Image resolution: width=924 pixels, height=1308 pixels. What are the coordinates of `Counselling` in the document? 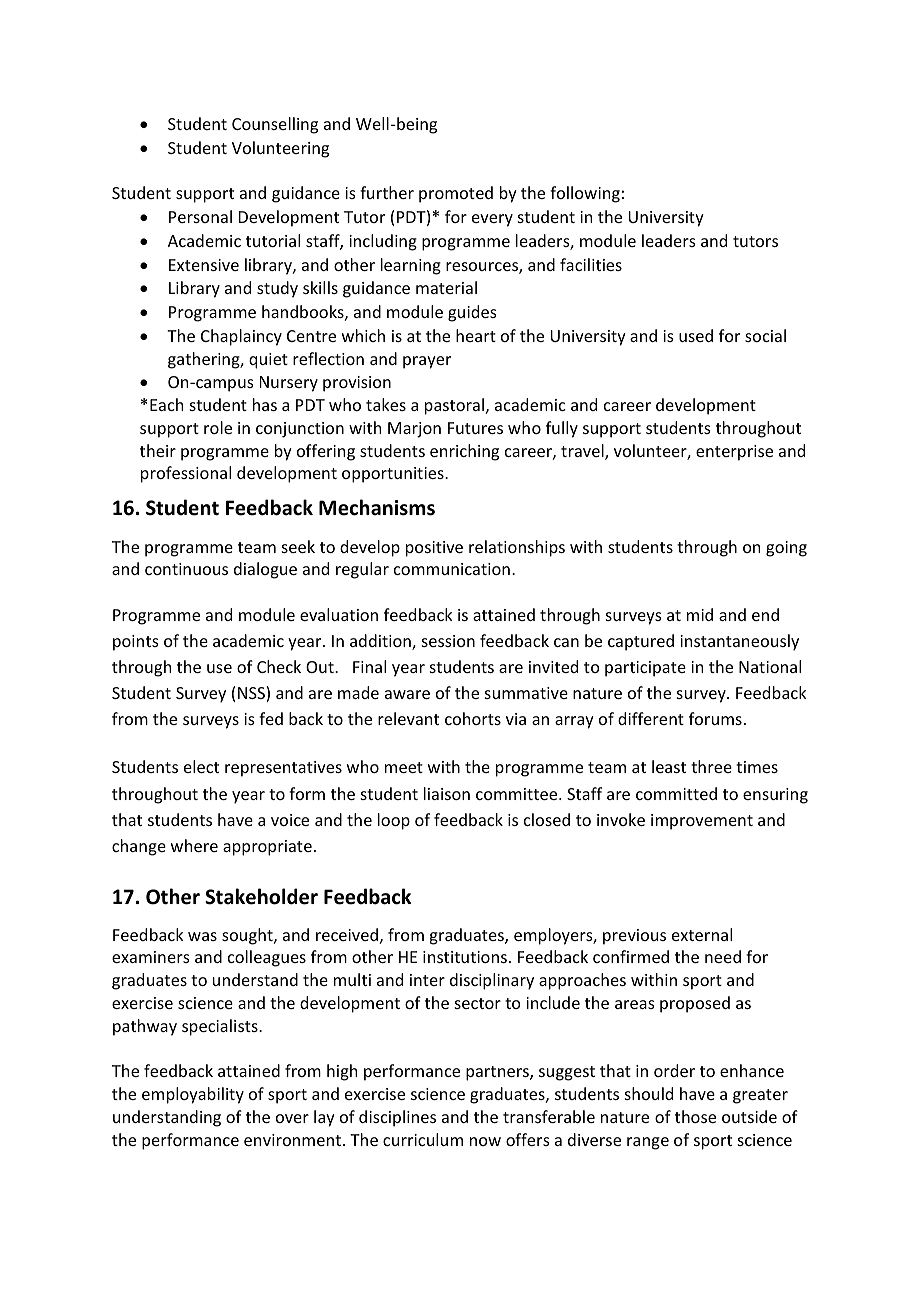 It's located at (275, 125).
